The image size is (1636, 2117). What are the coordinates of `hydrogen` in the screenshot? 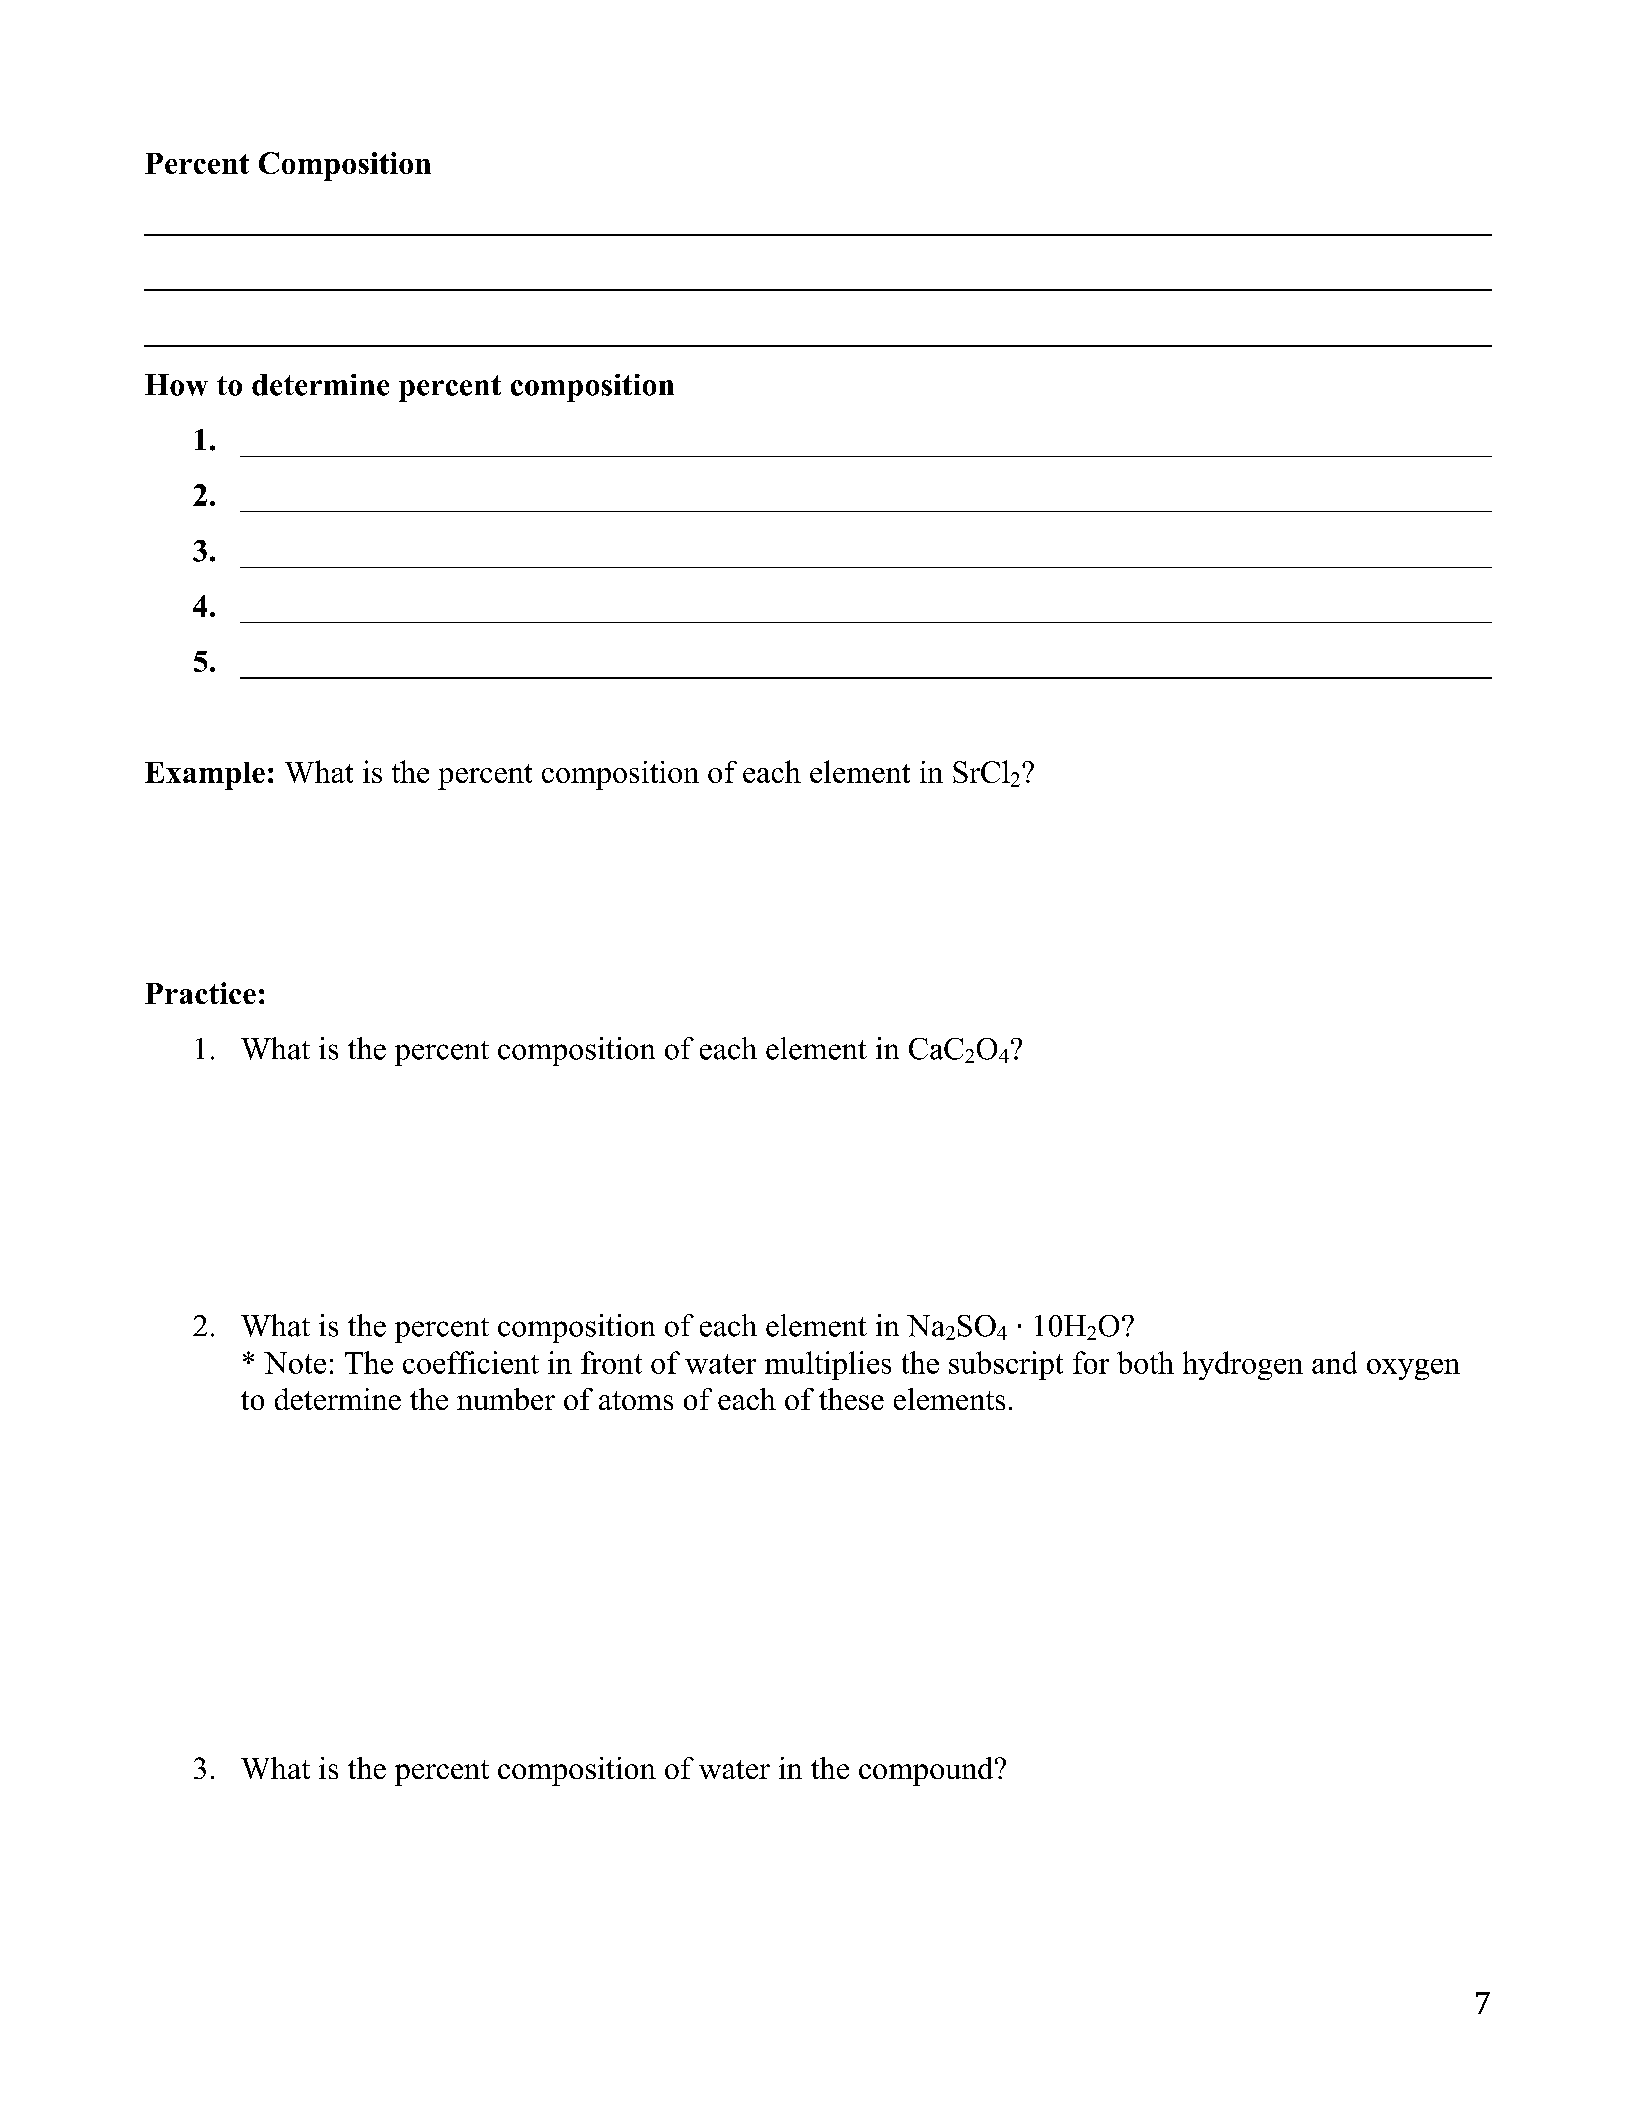 It's located at (1243, 1365).
